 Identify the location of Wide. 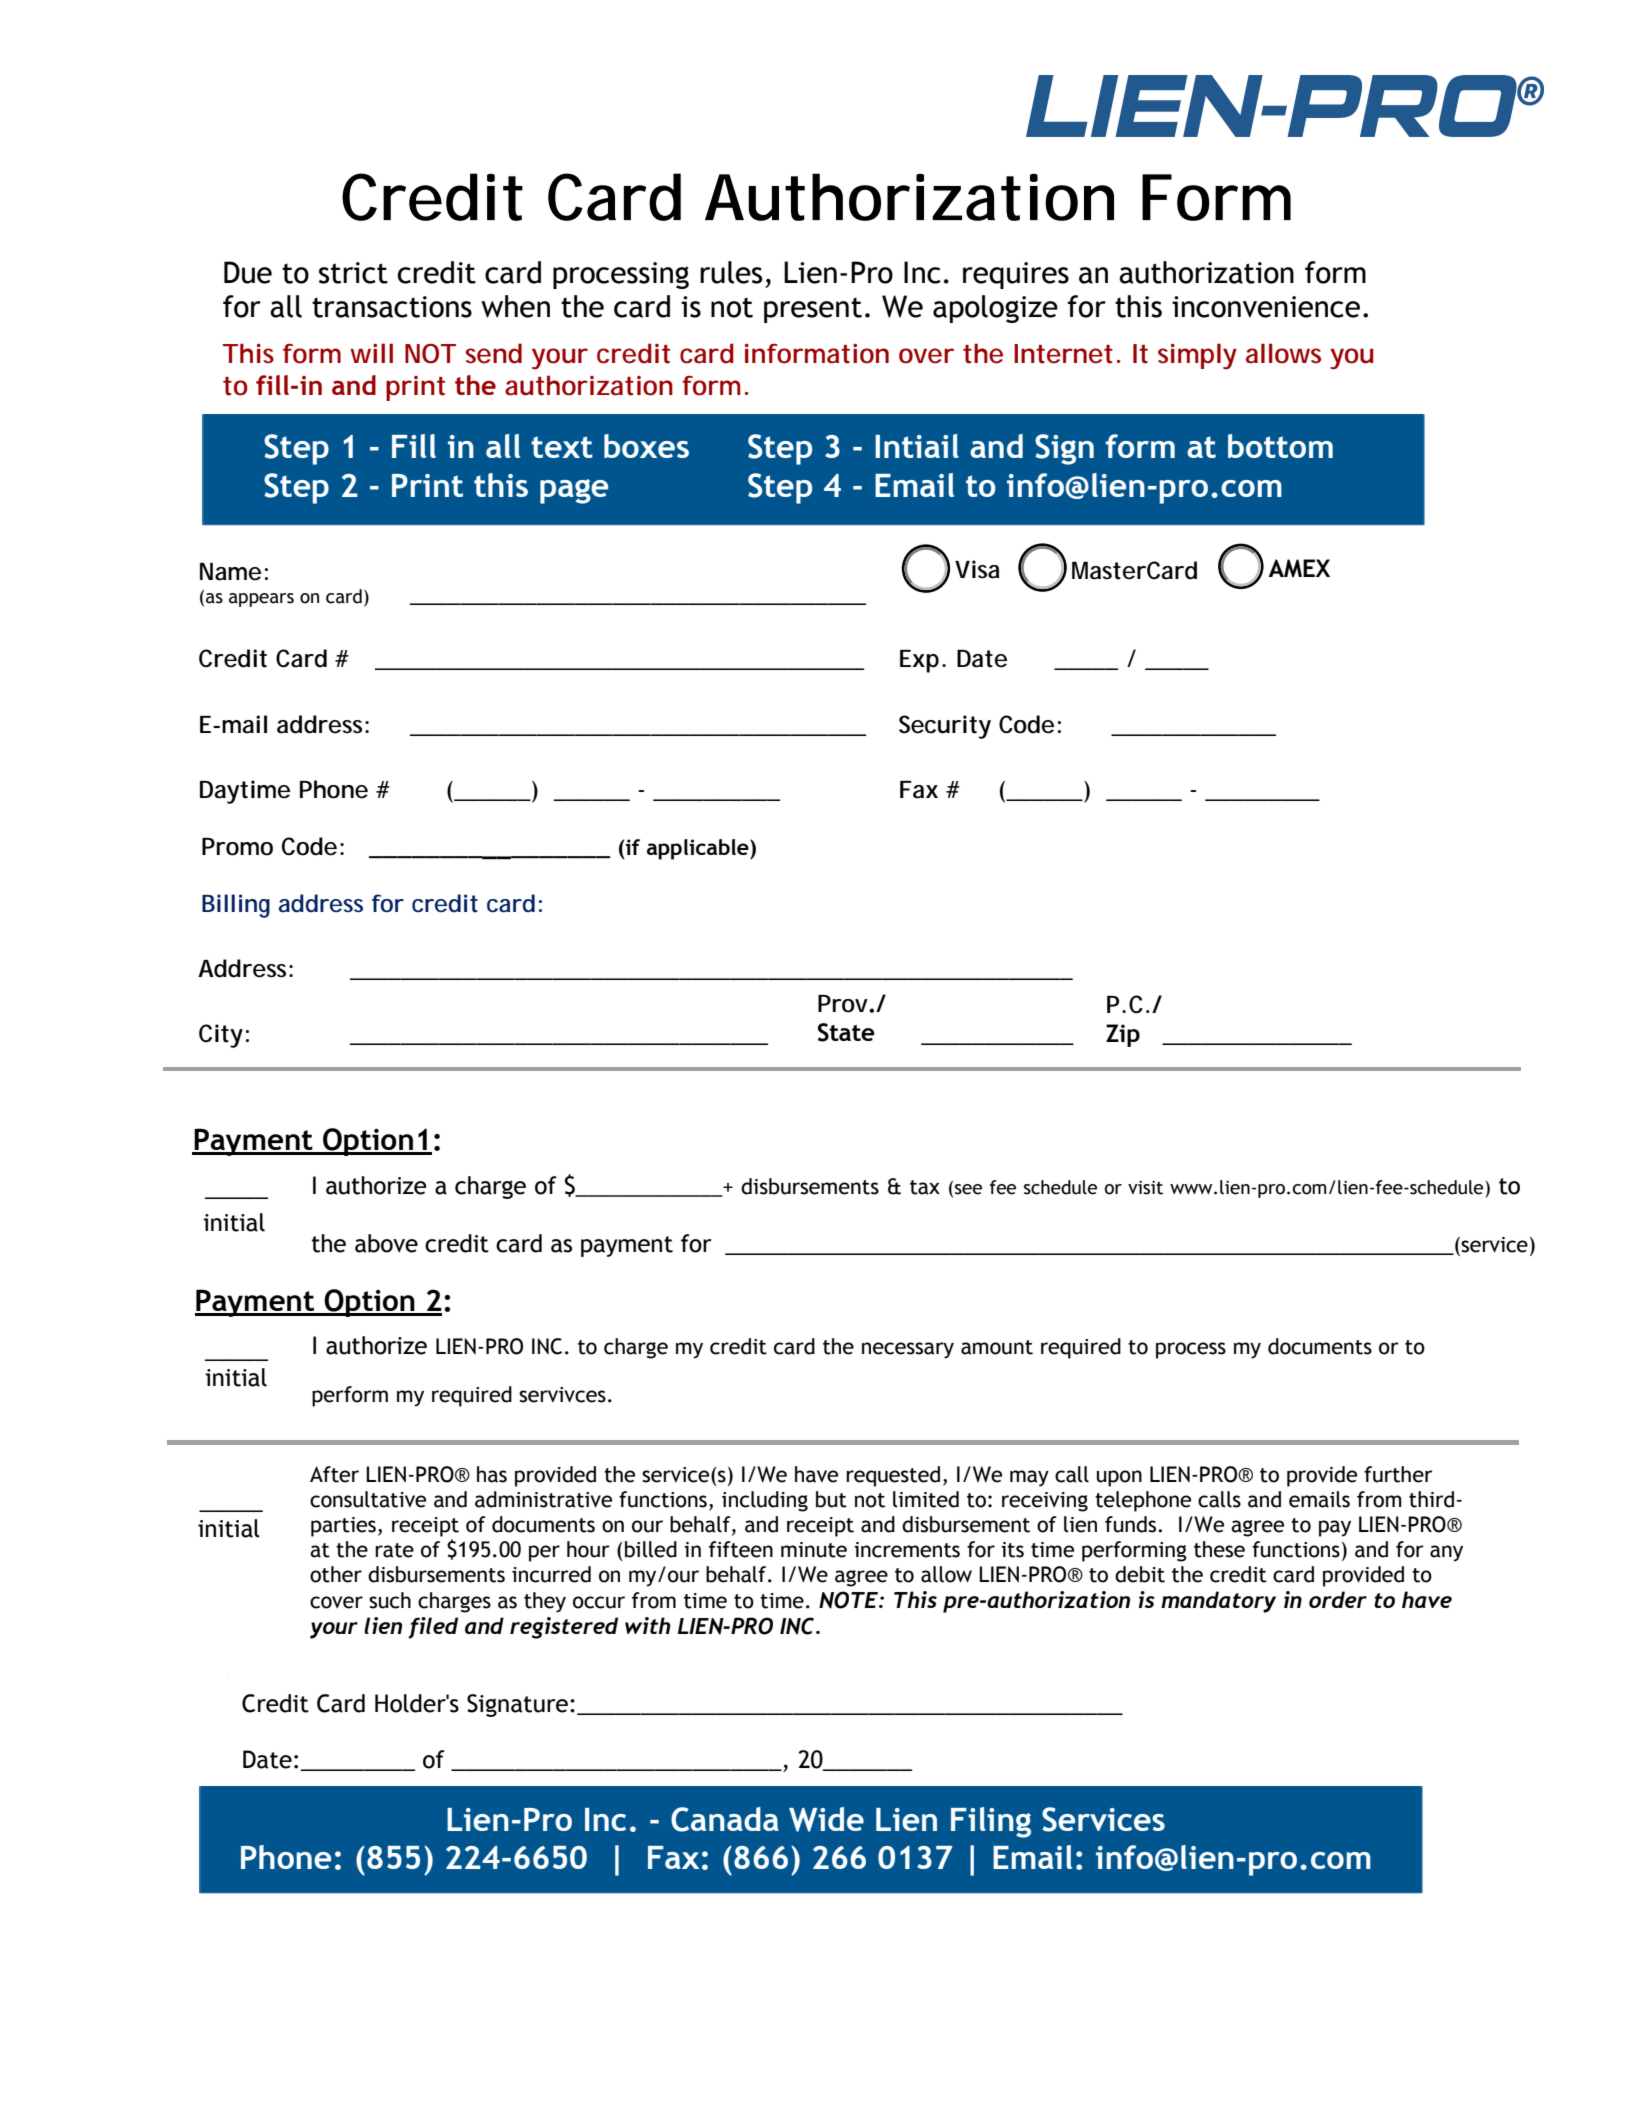
(826, 1819).
